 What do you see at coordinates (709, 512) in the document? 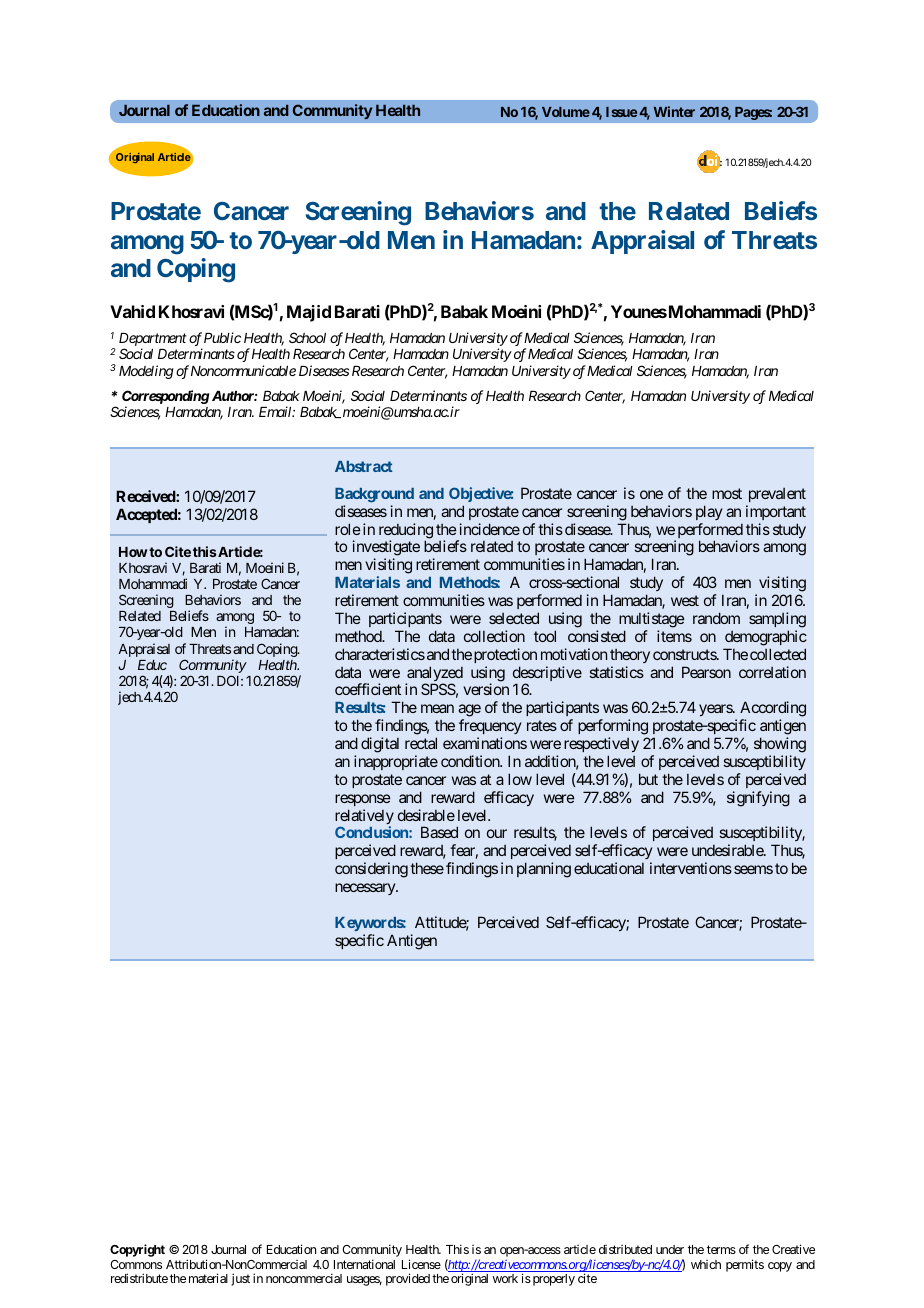
I see `play` at bounding box center [709, 512].
